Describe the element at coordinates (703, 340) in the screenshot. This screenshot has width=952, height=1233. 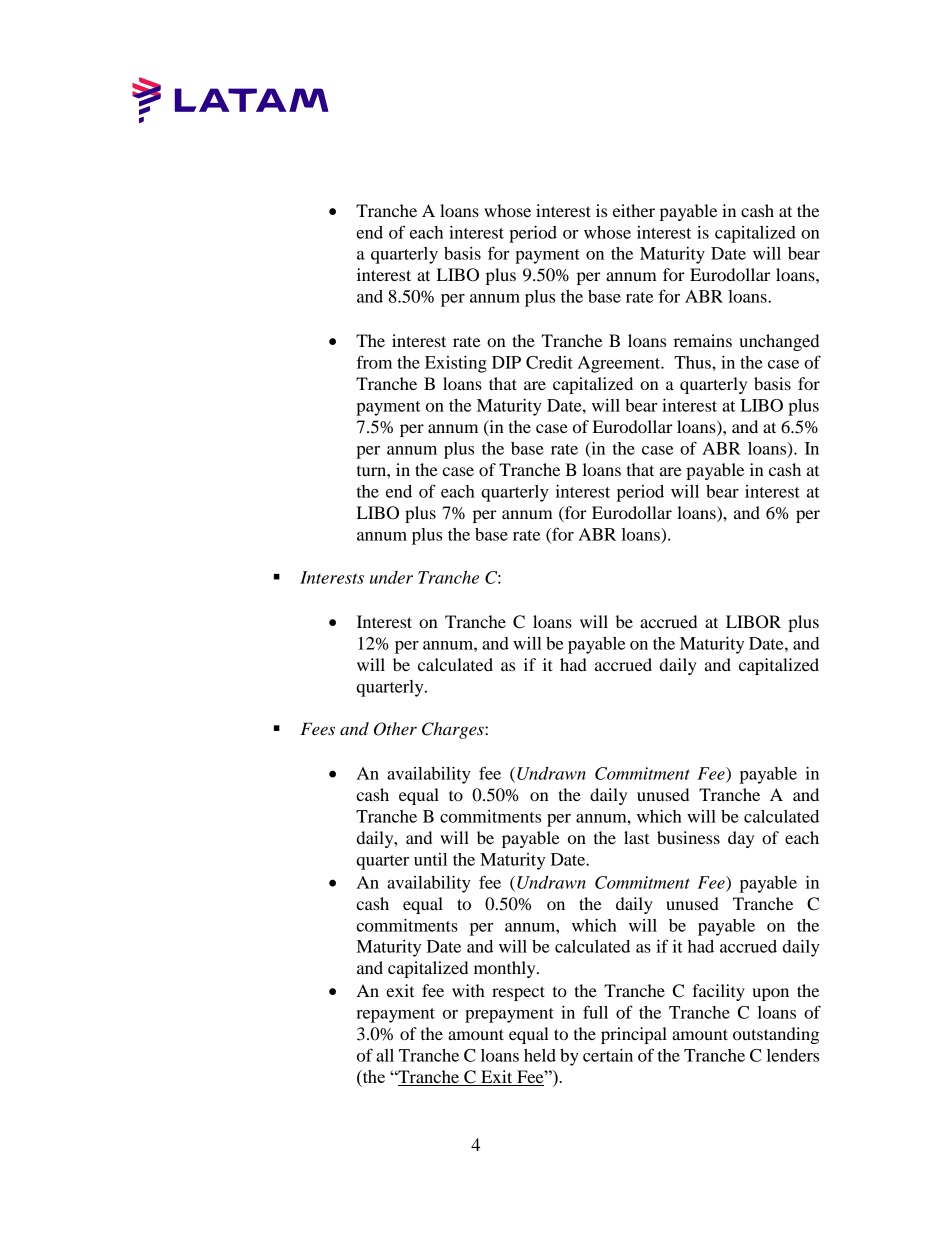
I see `remains` at that location.
